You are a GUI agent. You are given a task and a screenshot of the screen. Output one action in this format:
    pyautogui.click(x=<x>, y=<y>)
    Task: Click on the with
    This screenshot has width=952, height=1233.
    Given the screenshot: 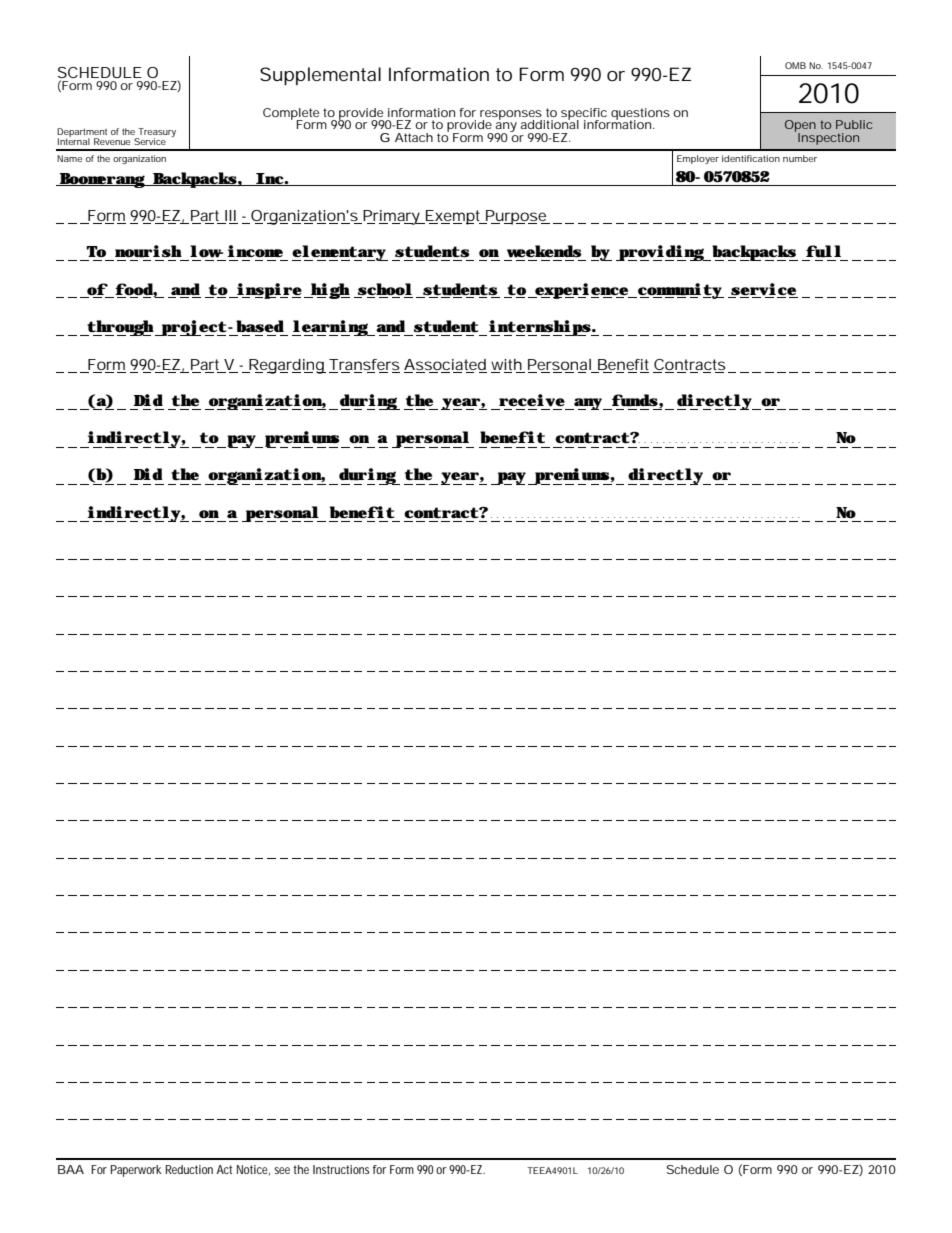 What is the action you would take?
    pyautogui.click(x=506, y=364)
